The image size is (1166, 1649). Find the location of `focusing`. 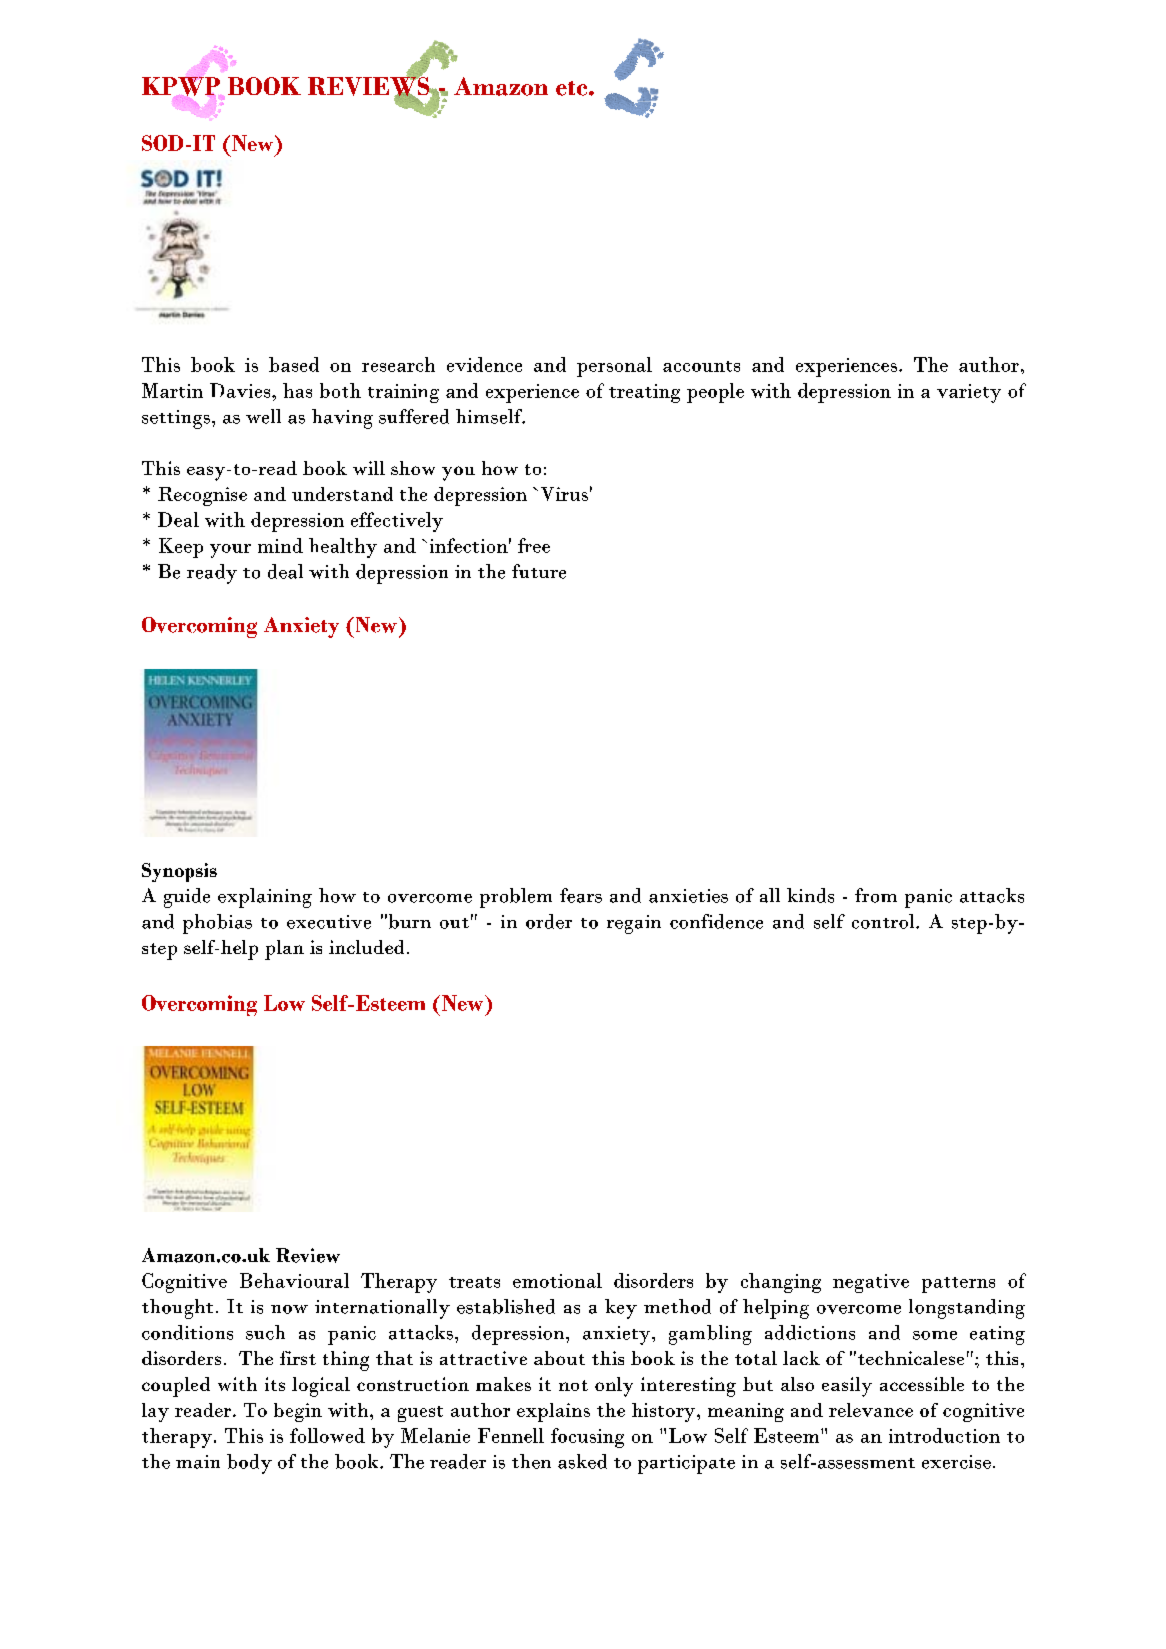

focusing is located at coordinates (587, 1438).
